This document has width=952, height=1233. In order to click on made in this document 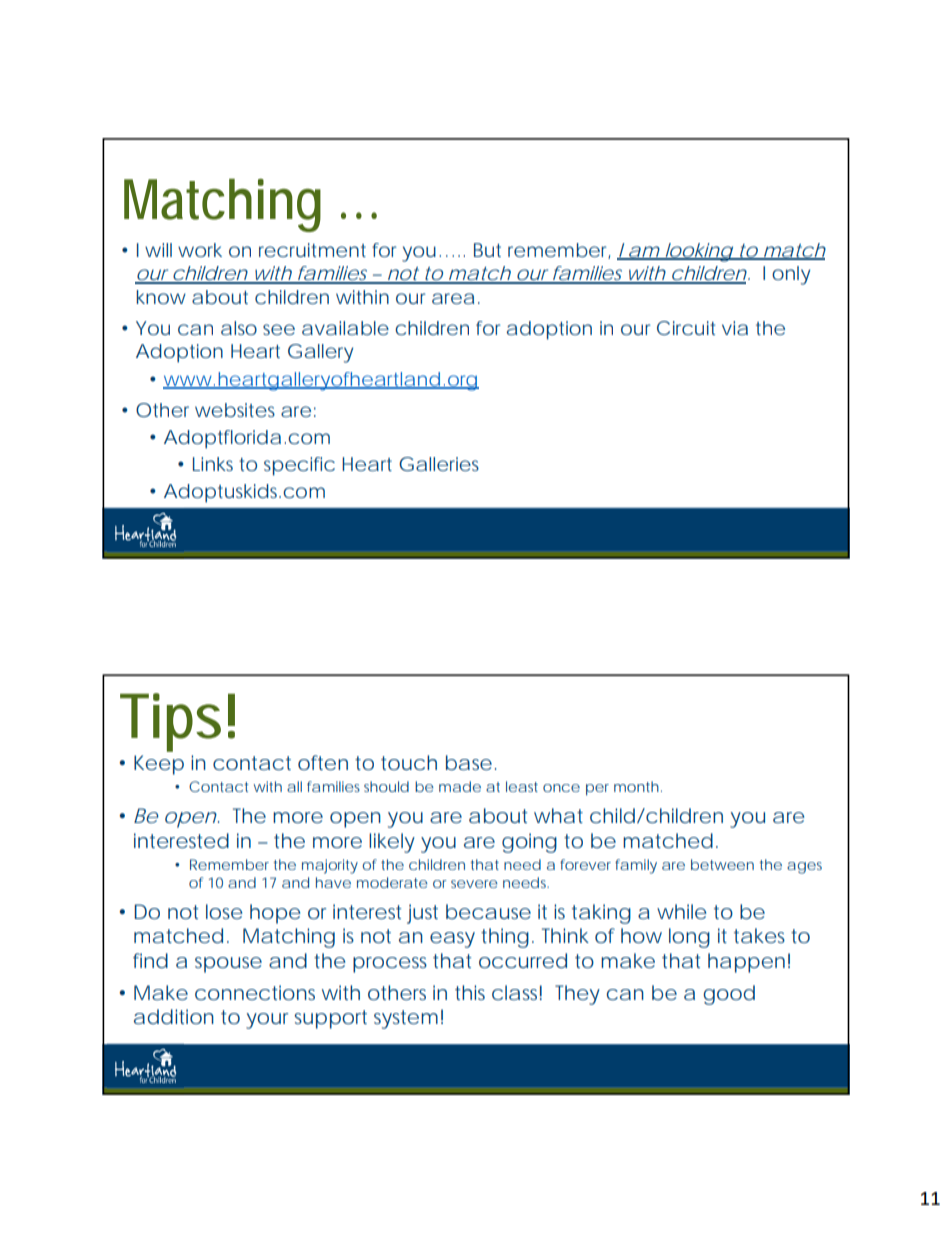, I will do `click(460, 786)`.
